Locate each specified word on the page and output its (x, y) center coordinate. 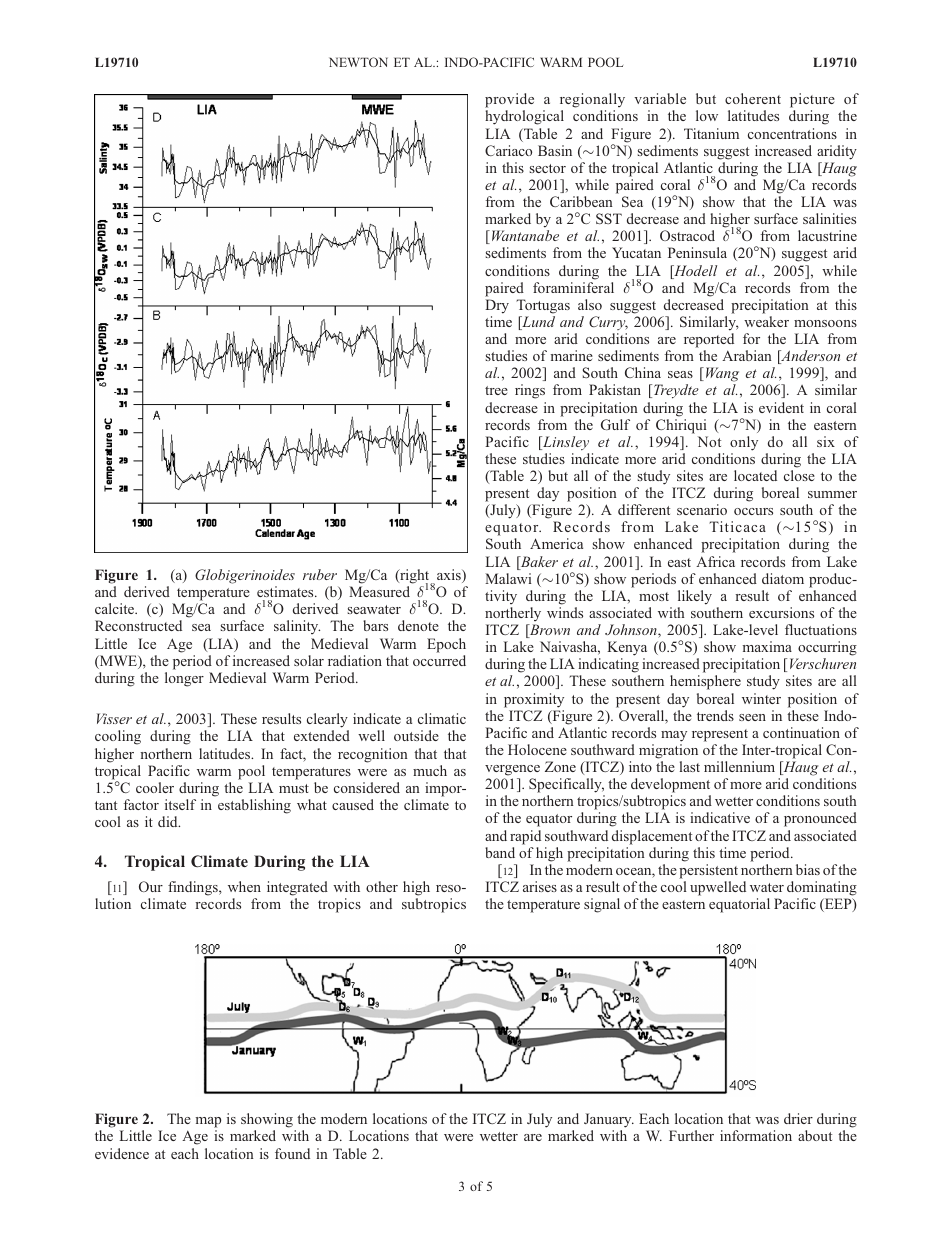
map (208, 1124)
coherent (753, 98)
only (744, 443)
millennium (739, 766)
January (609, 1122)
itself (180, 804)
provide (509, 102)
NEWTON (358, 62)
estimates (286, 591)
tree (496, 390)
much (430, 770)
